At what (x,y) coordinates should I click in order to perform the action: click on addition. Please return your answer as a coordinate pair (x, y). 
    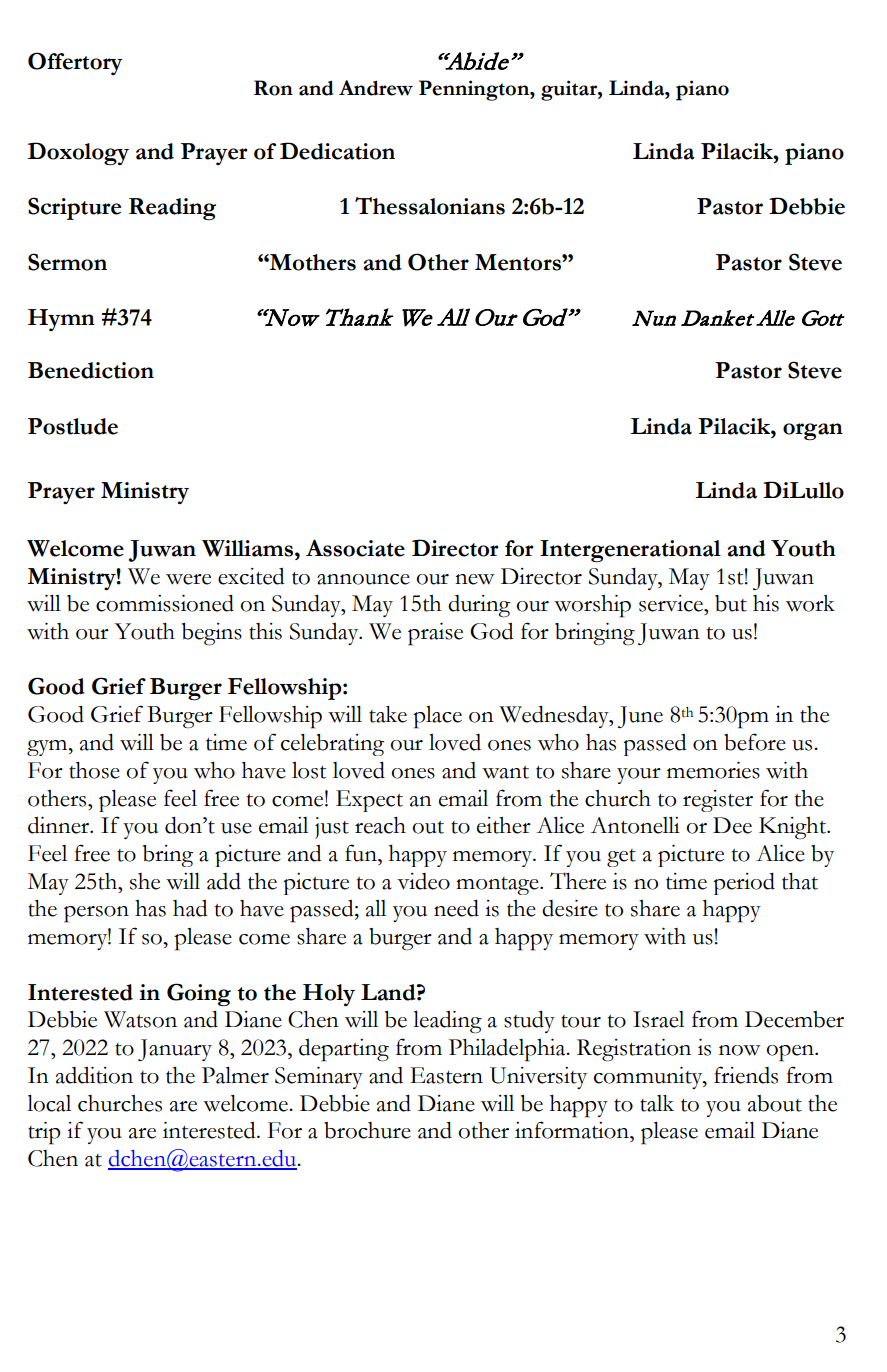
    Looking at the image, I should click on (94, 1075).
